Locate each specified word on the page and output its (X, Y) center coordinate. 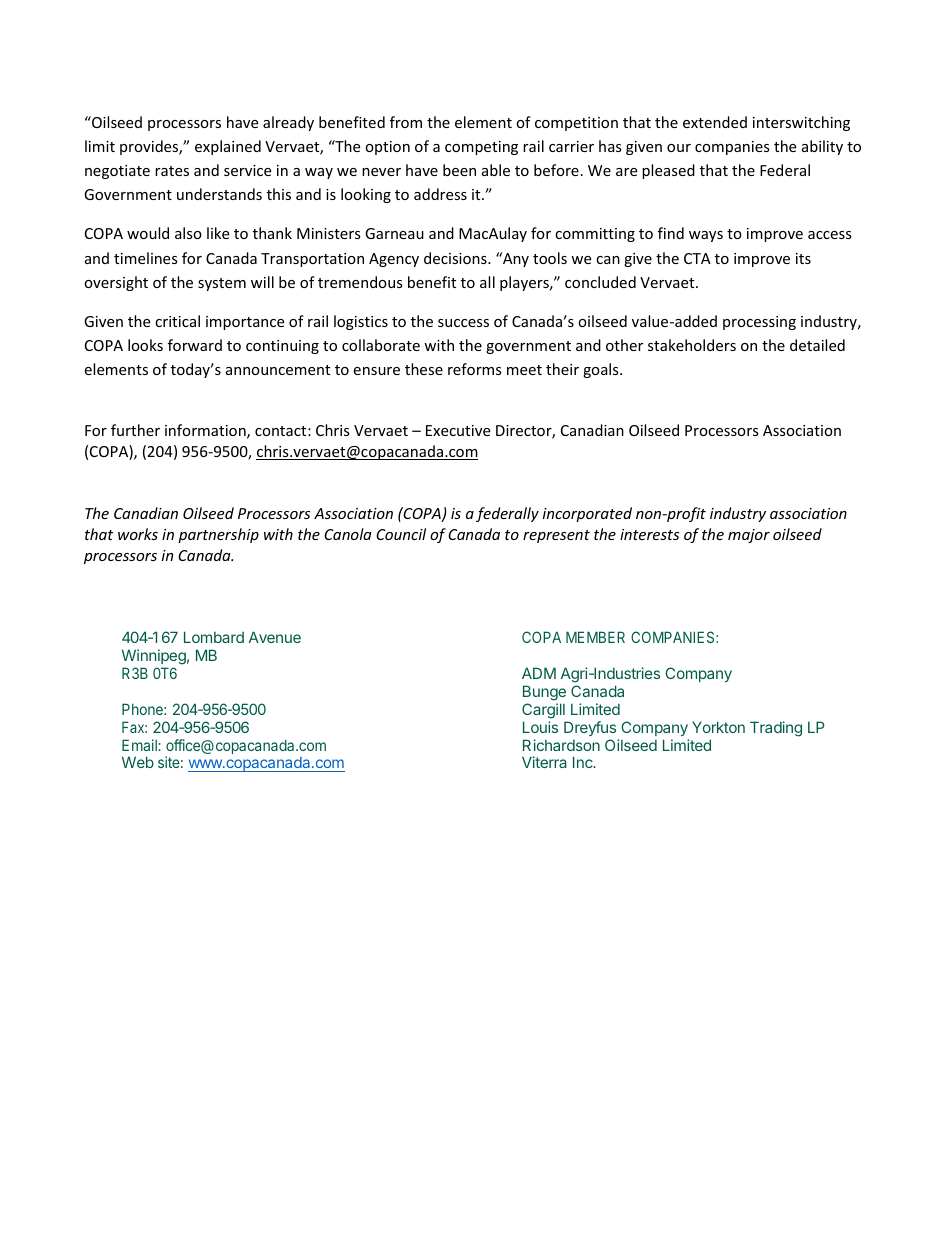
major (749, 536)
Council (401, 534)
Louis (540, 727)
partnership (218, 535)
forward (195, 345)
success (463, 323)
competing (481, 148)
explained (228, 147)
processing (759, 323)
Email (139, 745)
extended (715, 122)
